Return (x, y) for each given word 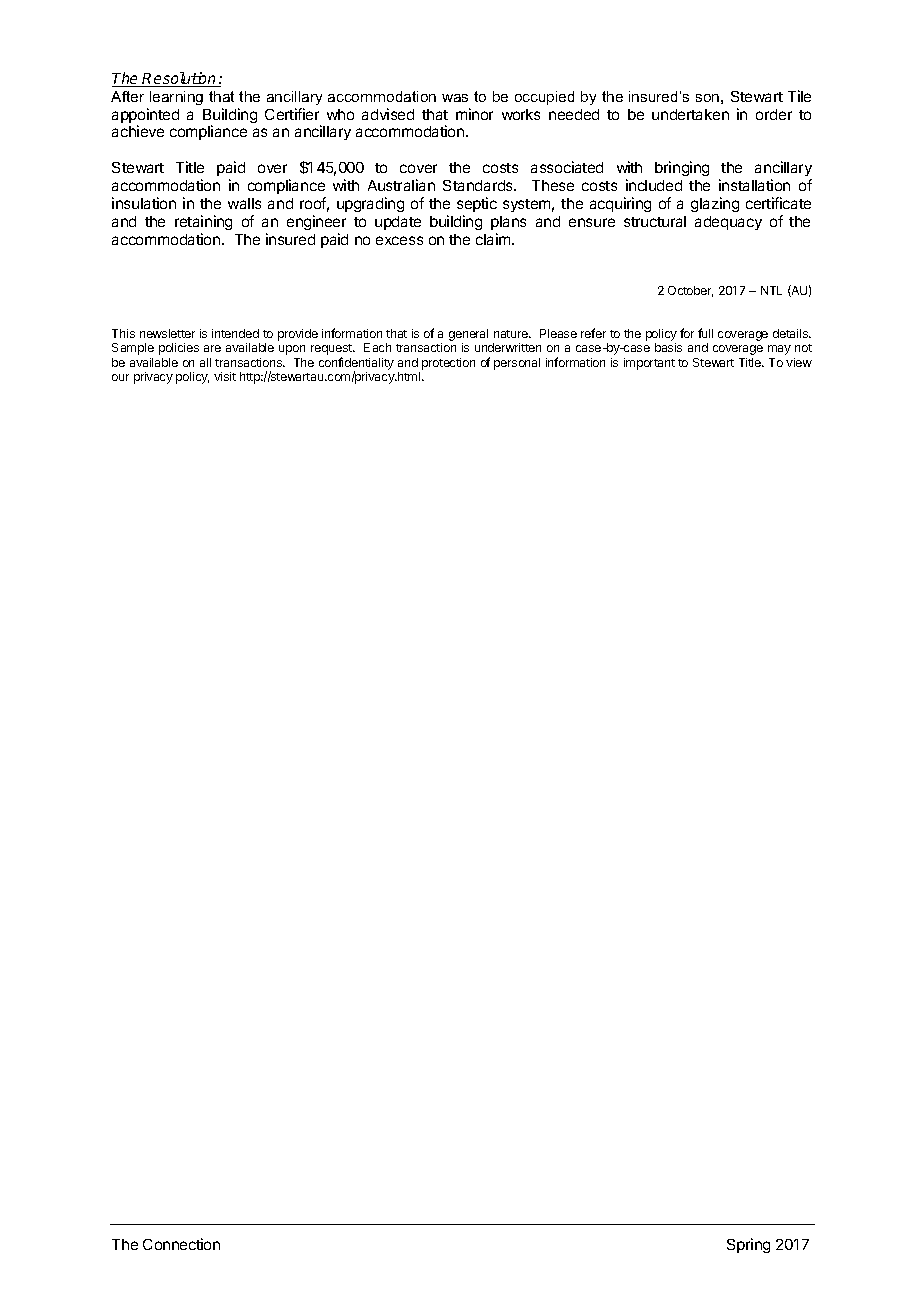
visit (225, 376)
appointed (145, 117)
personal (517, 364)
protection (448, 364)
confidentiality (356, 364)
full (705, 333)
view (799, 362)
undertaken (690, 114)
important (649, 364)
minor (474, 114)
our (120, 377)
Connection (181, 1244)
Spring (748, 1245)
